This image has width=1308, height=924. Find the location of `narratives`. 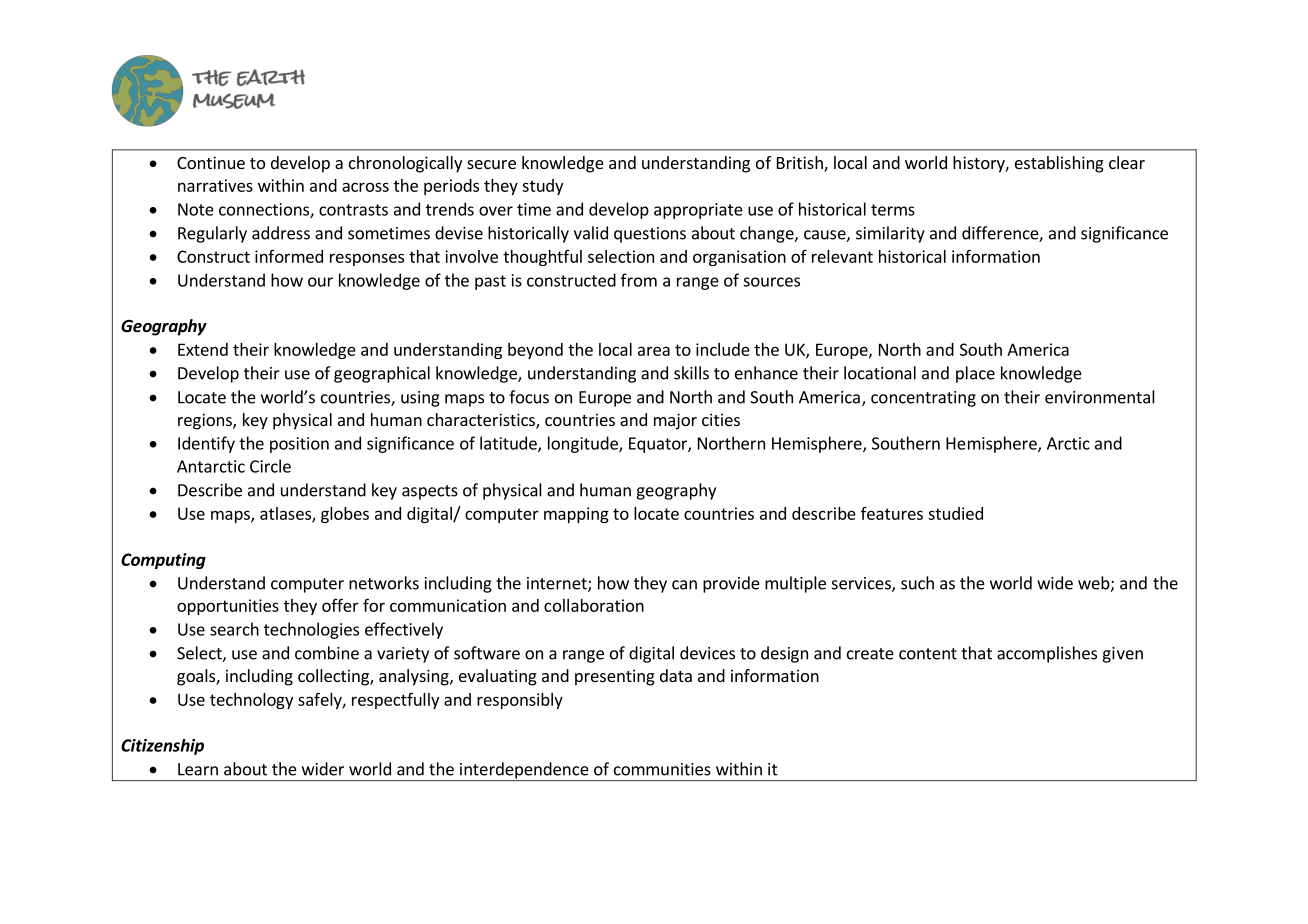

narratives is located at coordinates (215, 185).
